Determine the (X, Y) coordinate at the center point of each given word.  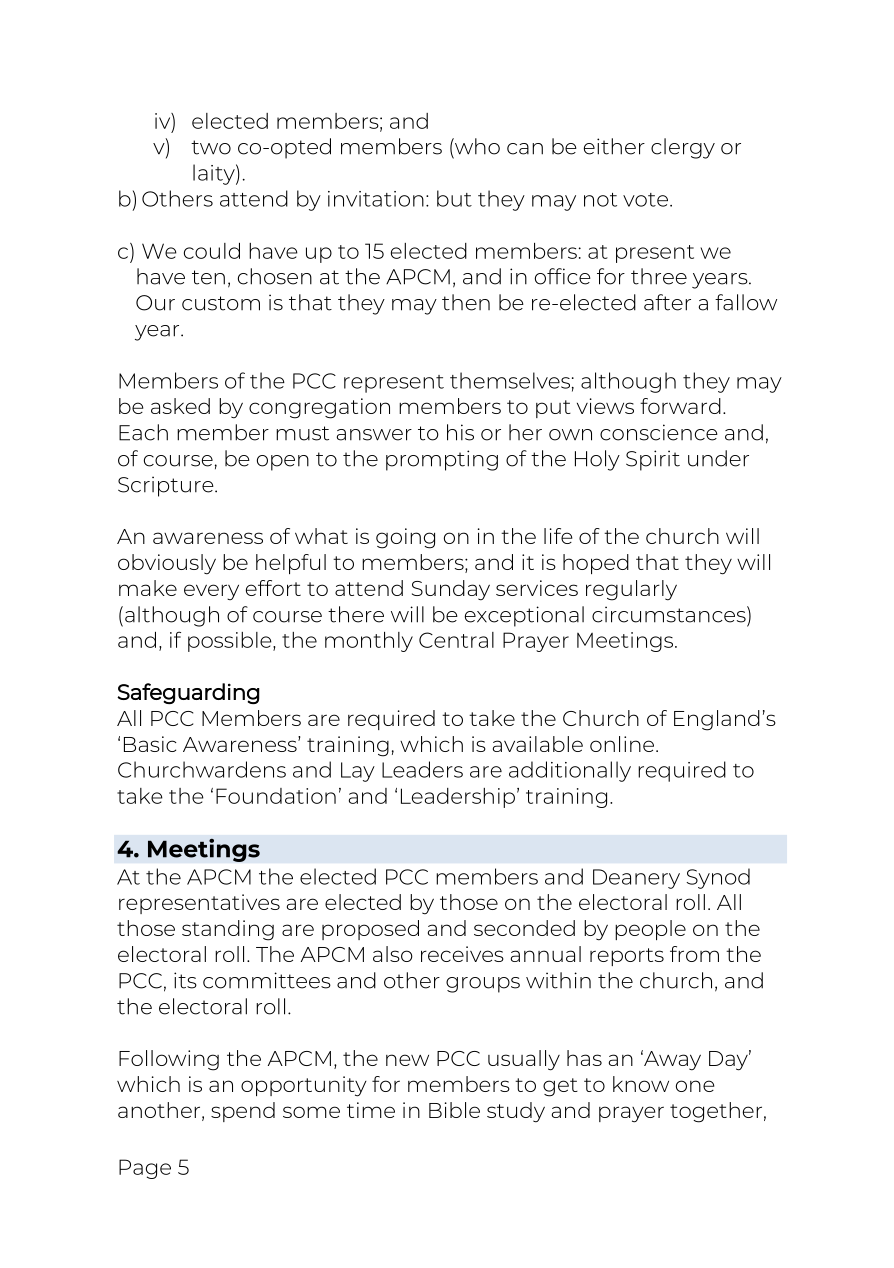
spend (243, 1112)
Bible (454, 1110)
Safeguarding (188, 693)
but (454, 198)
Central (456, 640)
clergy (683, 148)
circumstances (670, 614)
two (211, 147)
